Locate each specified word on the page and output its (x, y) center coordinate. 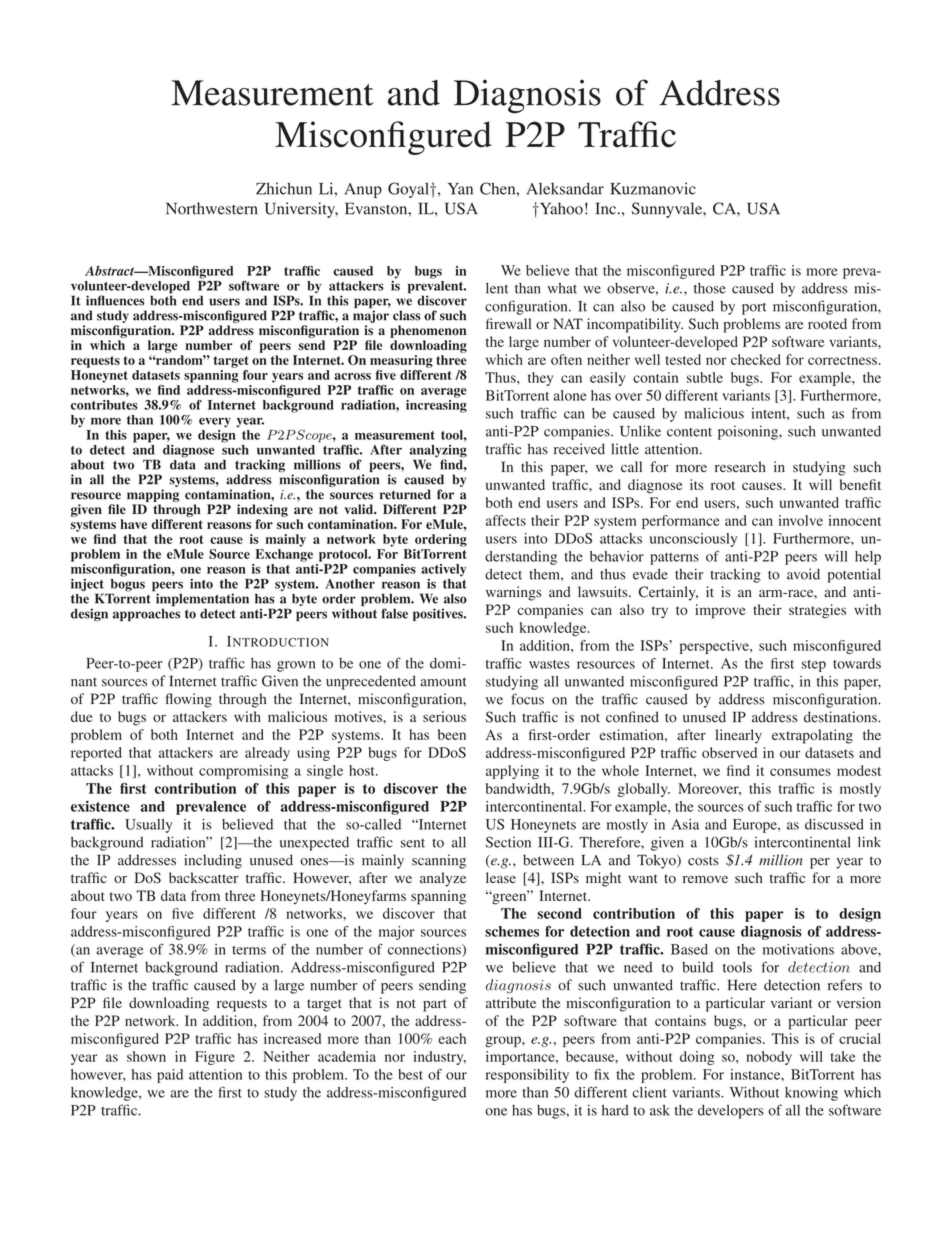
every (215, 422)
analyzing (438, 452)
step (814, 666)
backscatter (204, 877)
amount (443, 682)
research (740, 466)
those (710, 288)
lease (501, 877)
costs (703, 861)
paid (170, 1076)
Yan (460, 189)
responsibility (527, 1076)
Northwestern (212, 208)
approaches (146, 614)
